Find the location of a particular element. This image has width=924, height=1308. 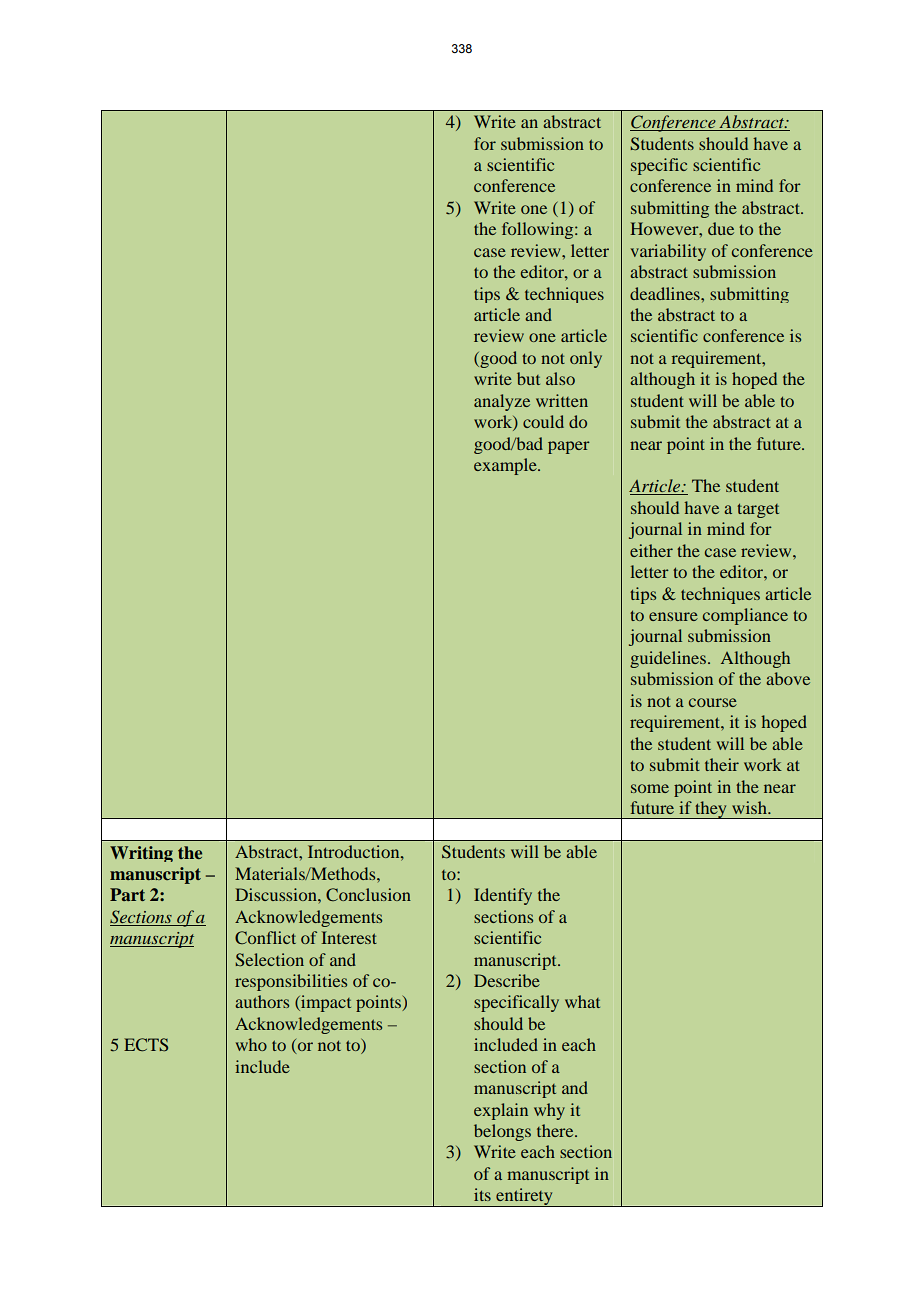

what is located at coordinates (582, 1001).
